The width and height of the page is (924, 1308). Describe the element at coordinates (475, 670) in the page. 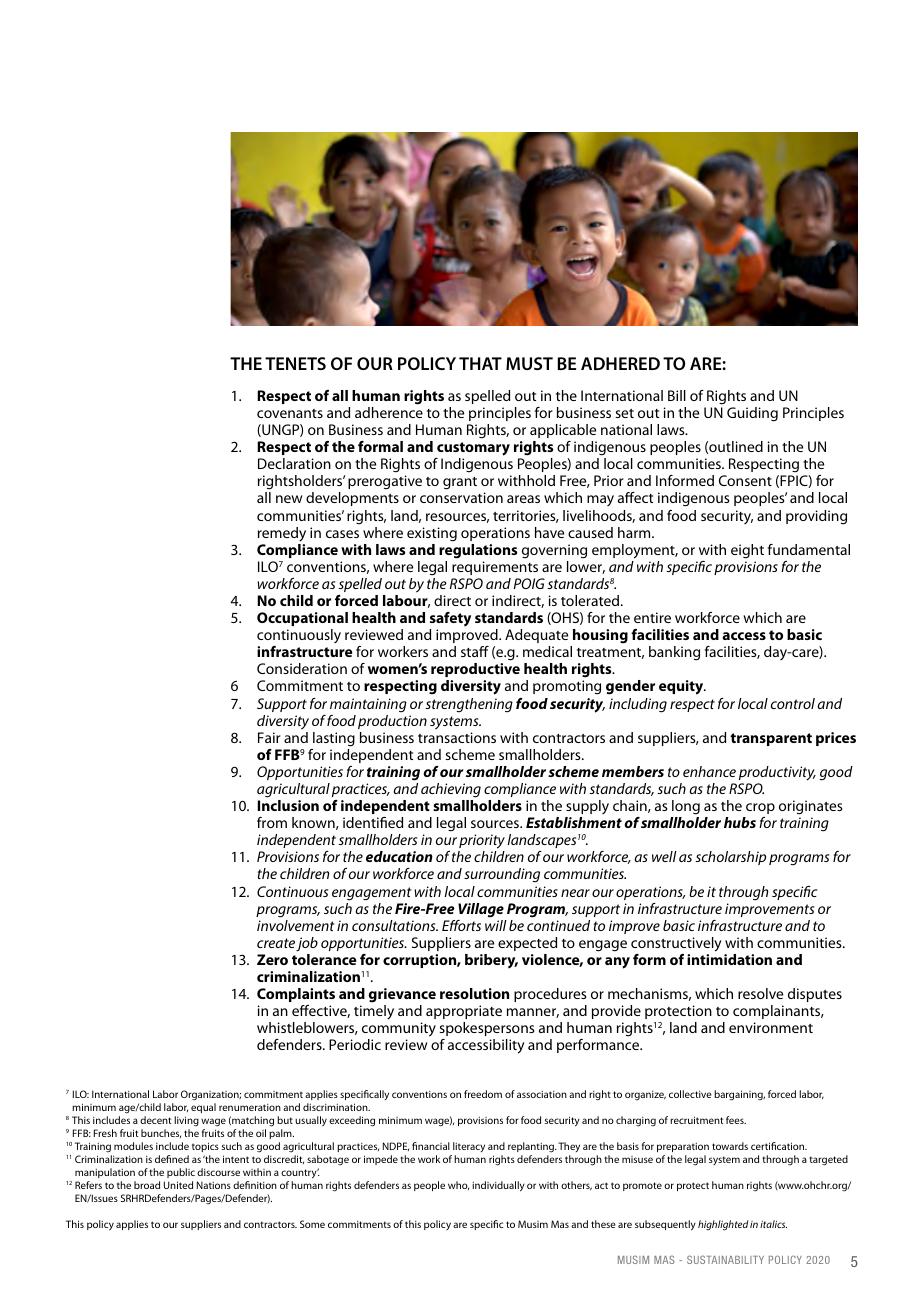

I see `reproductive` at that location.
